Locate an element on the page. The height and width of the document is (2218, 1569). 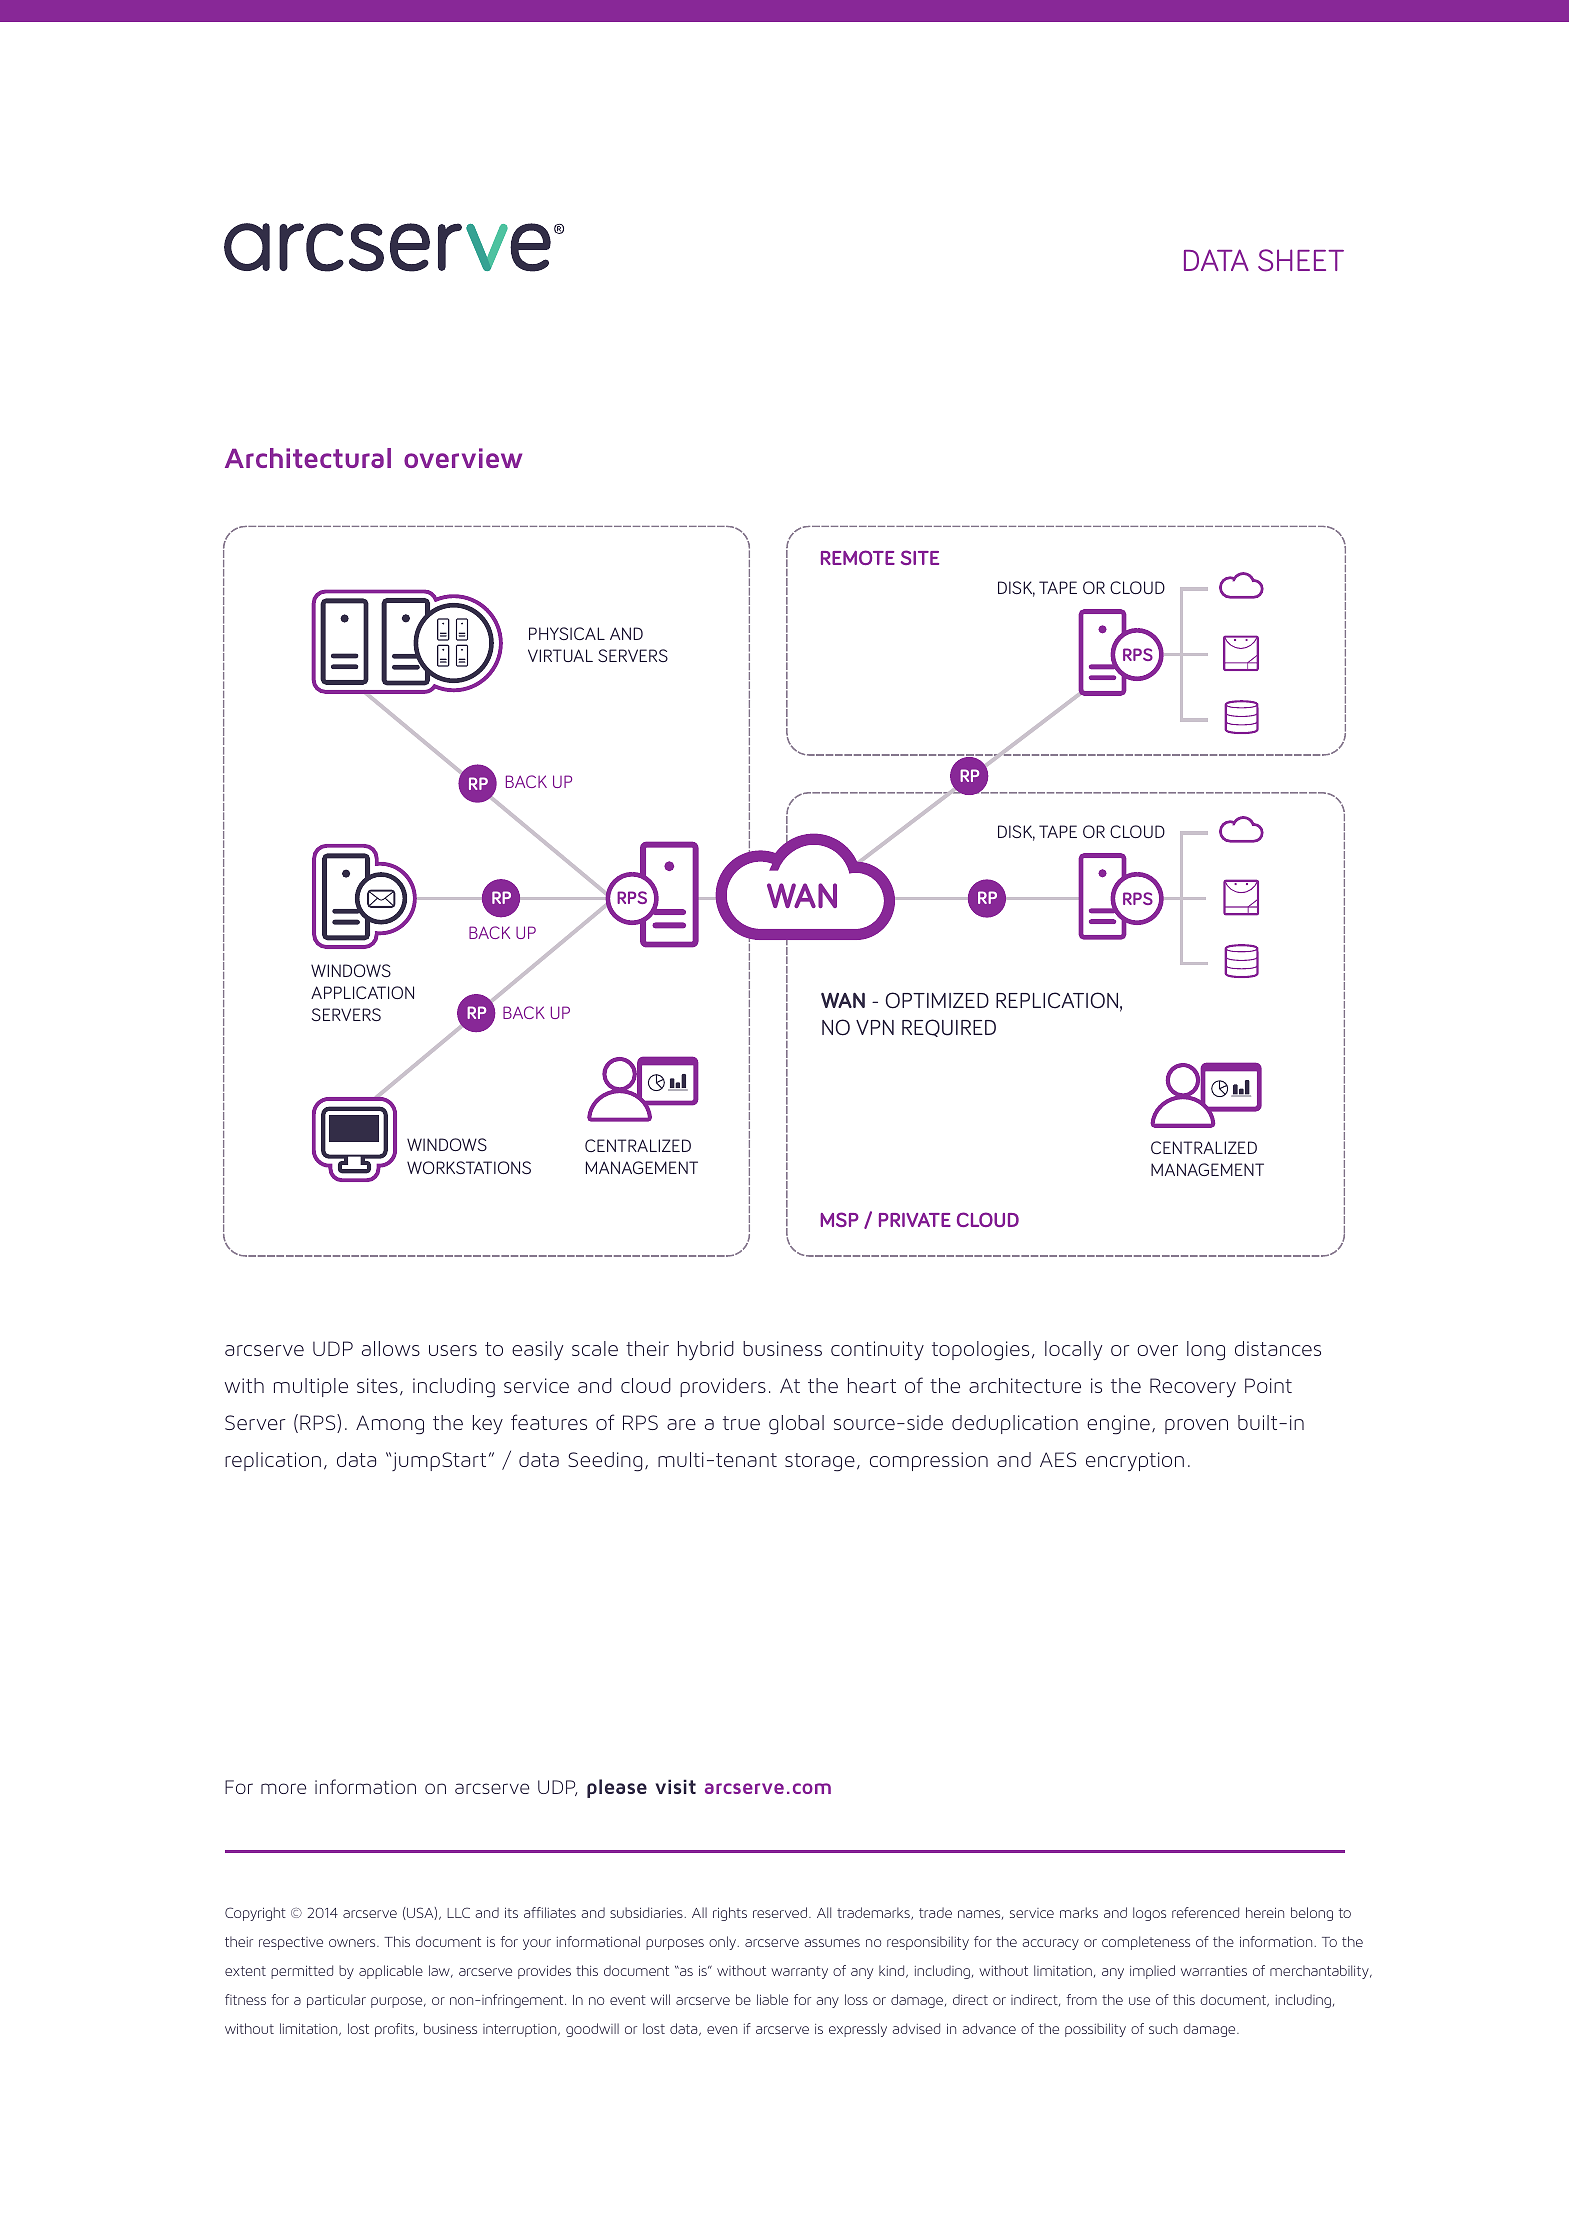
SHEET is located at coordinates (1301, 260).
